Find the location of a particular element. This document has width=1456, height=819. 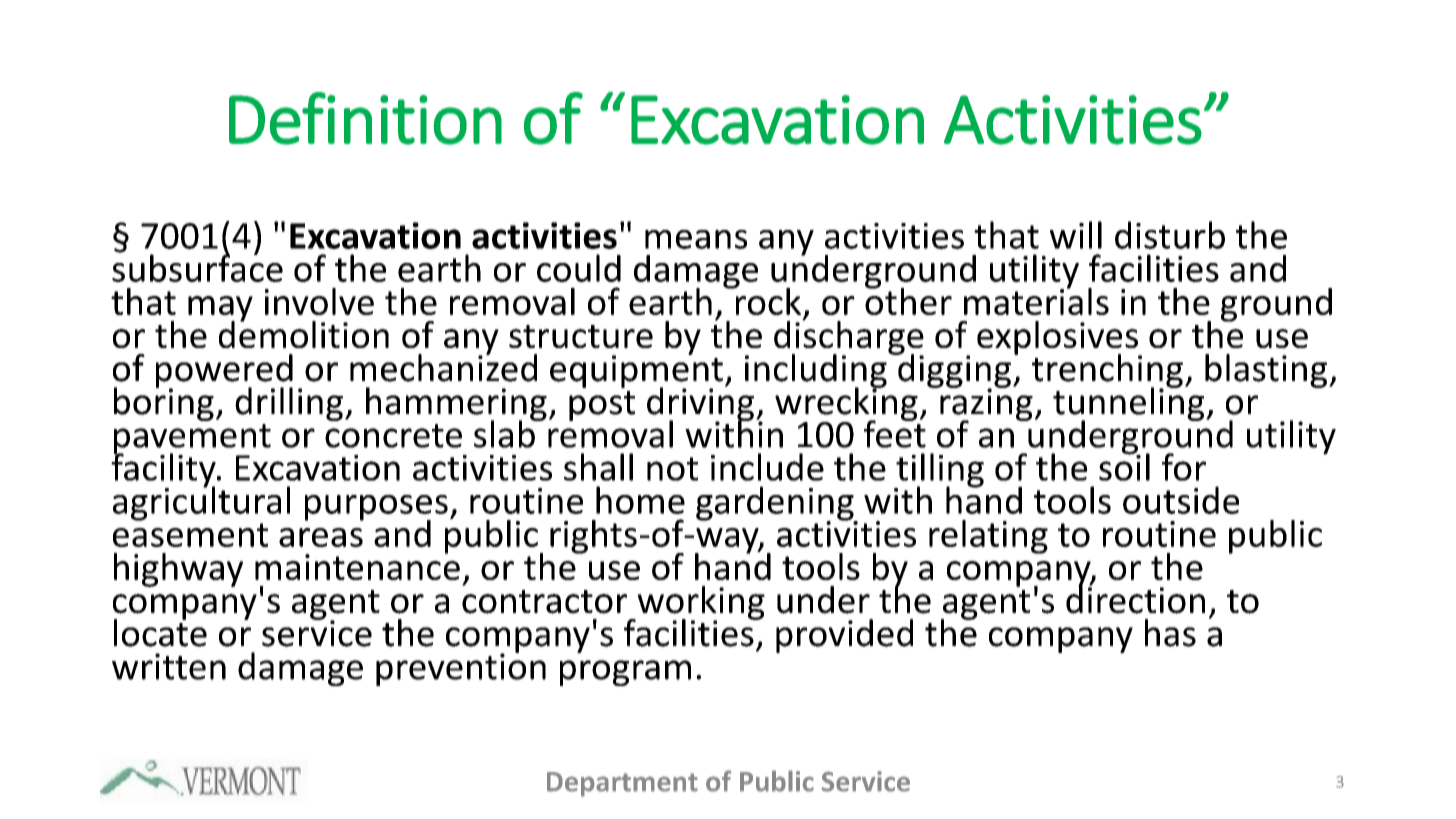

demolition is located at coordinates (304, 333).
